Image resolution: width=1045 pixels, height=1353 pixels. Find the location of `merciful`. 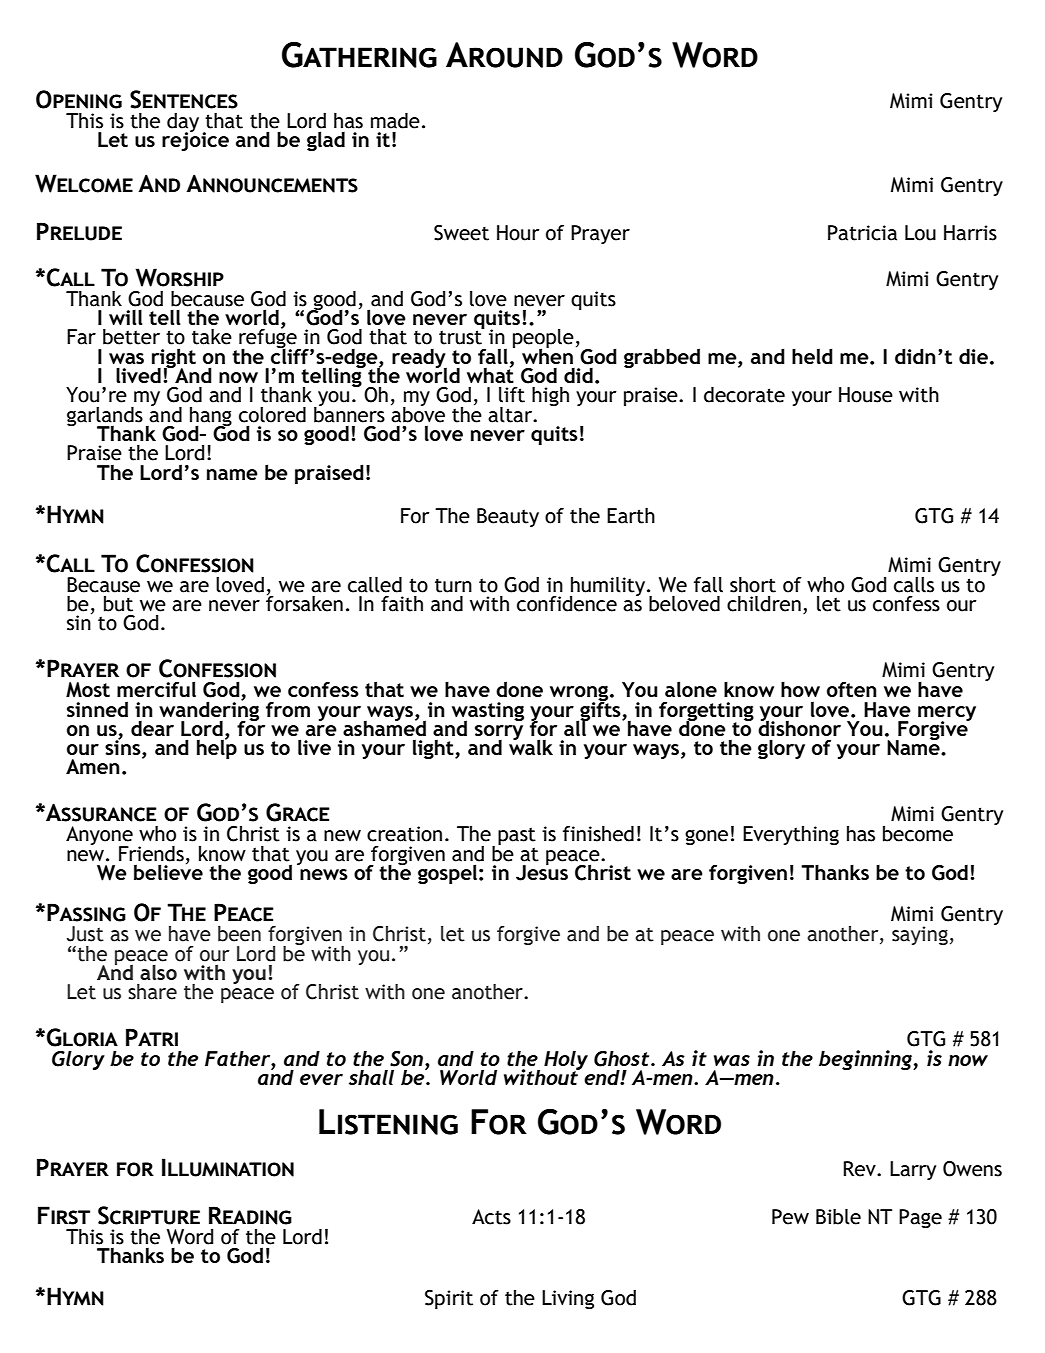

merciful is located at coordinates (156, 689).
